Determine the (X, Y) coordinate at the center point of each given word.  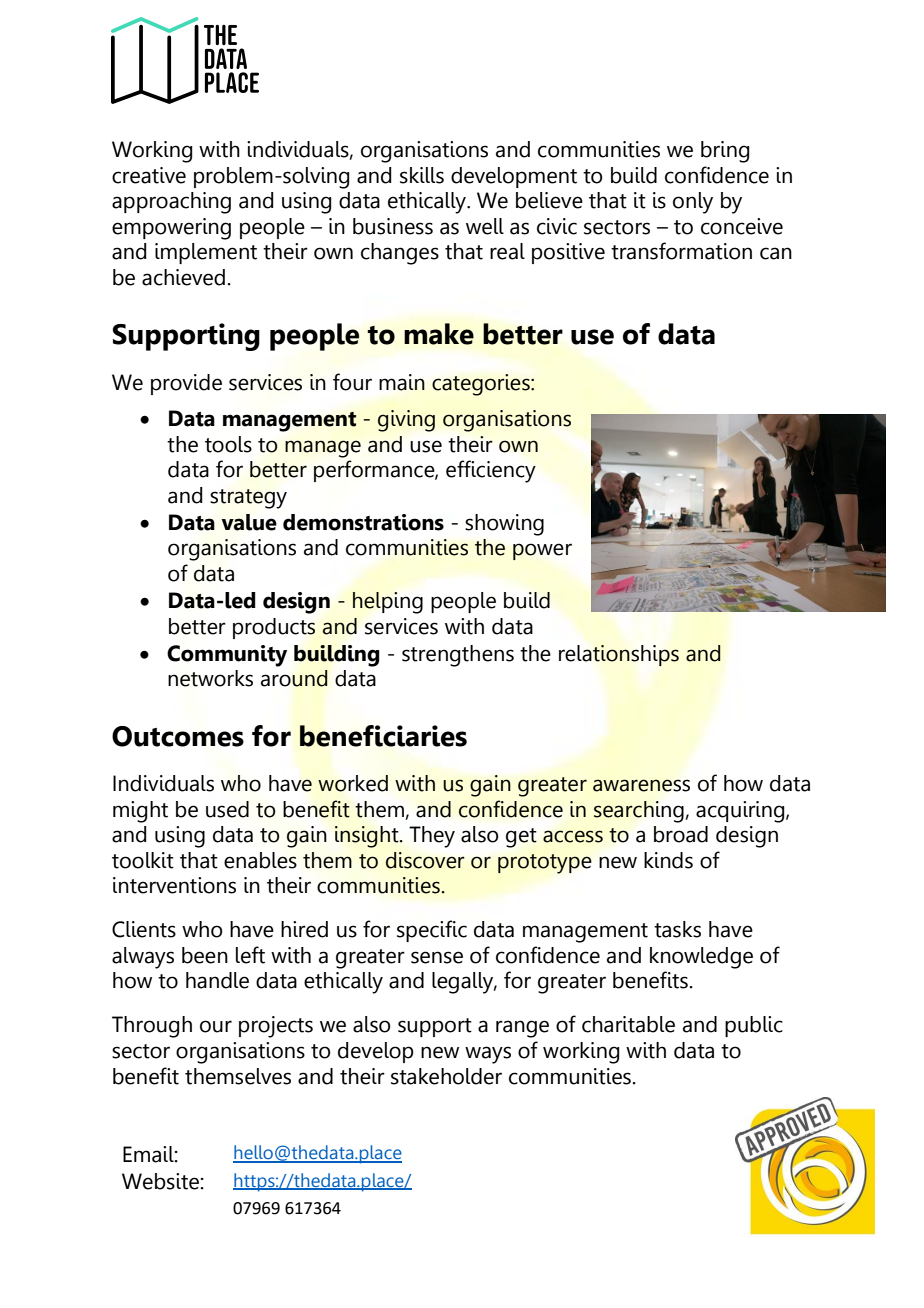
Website (160, 1181)
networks (210, 678)
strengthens (458, 656)
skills (422, 175)
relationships (619, 655)
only (693, 203)
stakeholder (446, 1076)
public (754, 1026)
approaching (171, 203)
